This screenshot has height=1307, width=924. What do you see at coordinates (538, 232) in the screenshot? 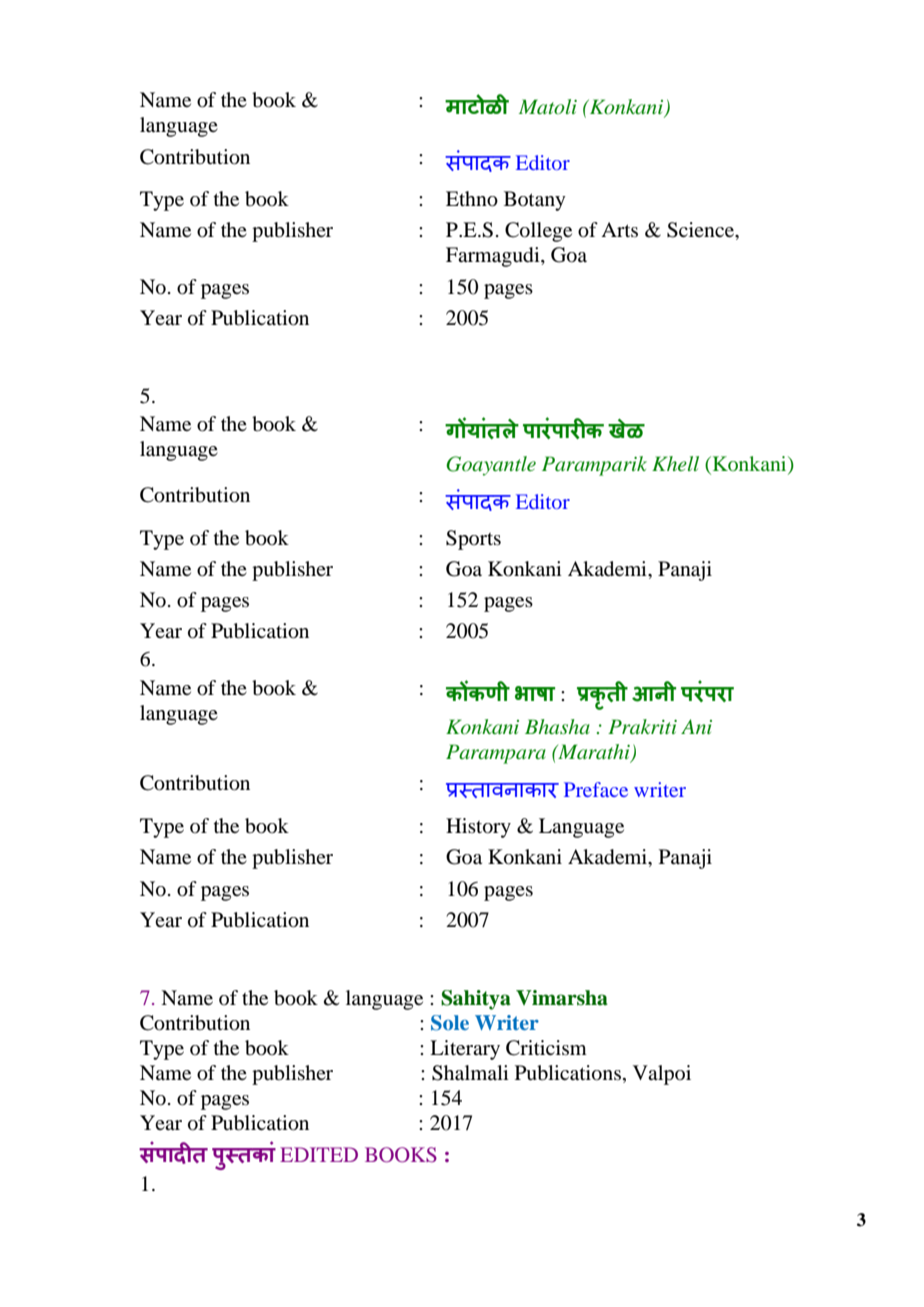
I see `College` at bounding box center [538, 232].
